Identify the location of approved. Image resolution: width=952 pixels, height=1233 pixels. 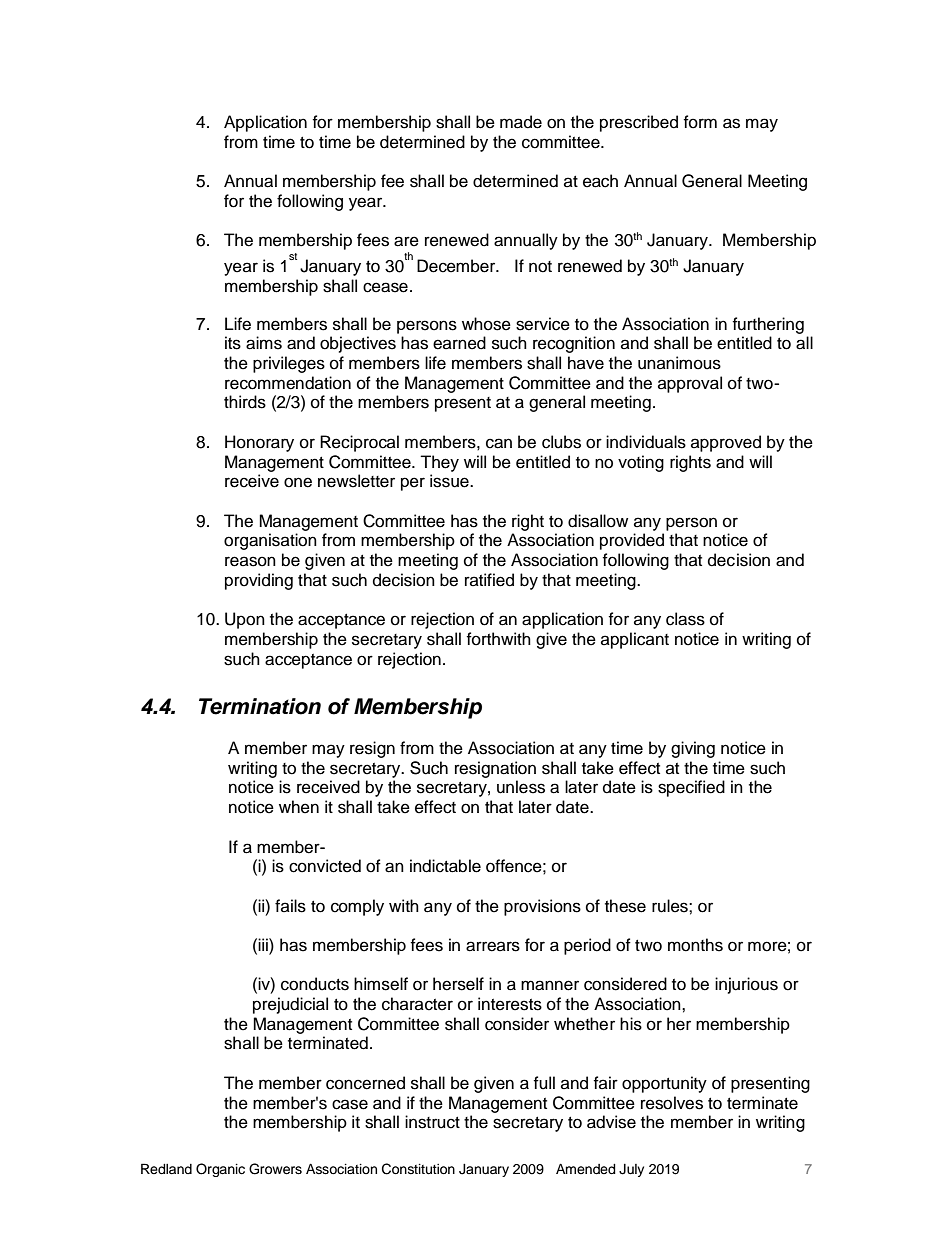
(726, 443).
